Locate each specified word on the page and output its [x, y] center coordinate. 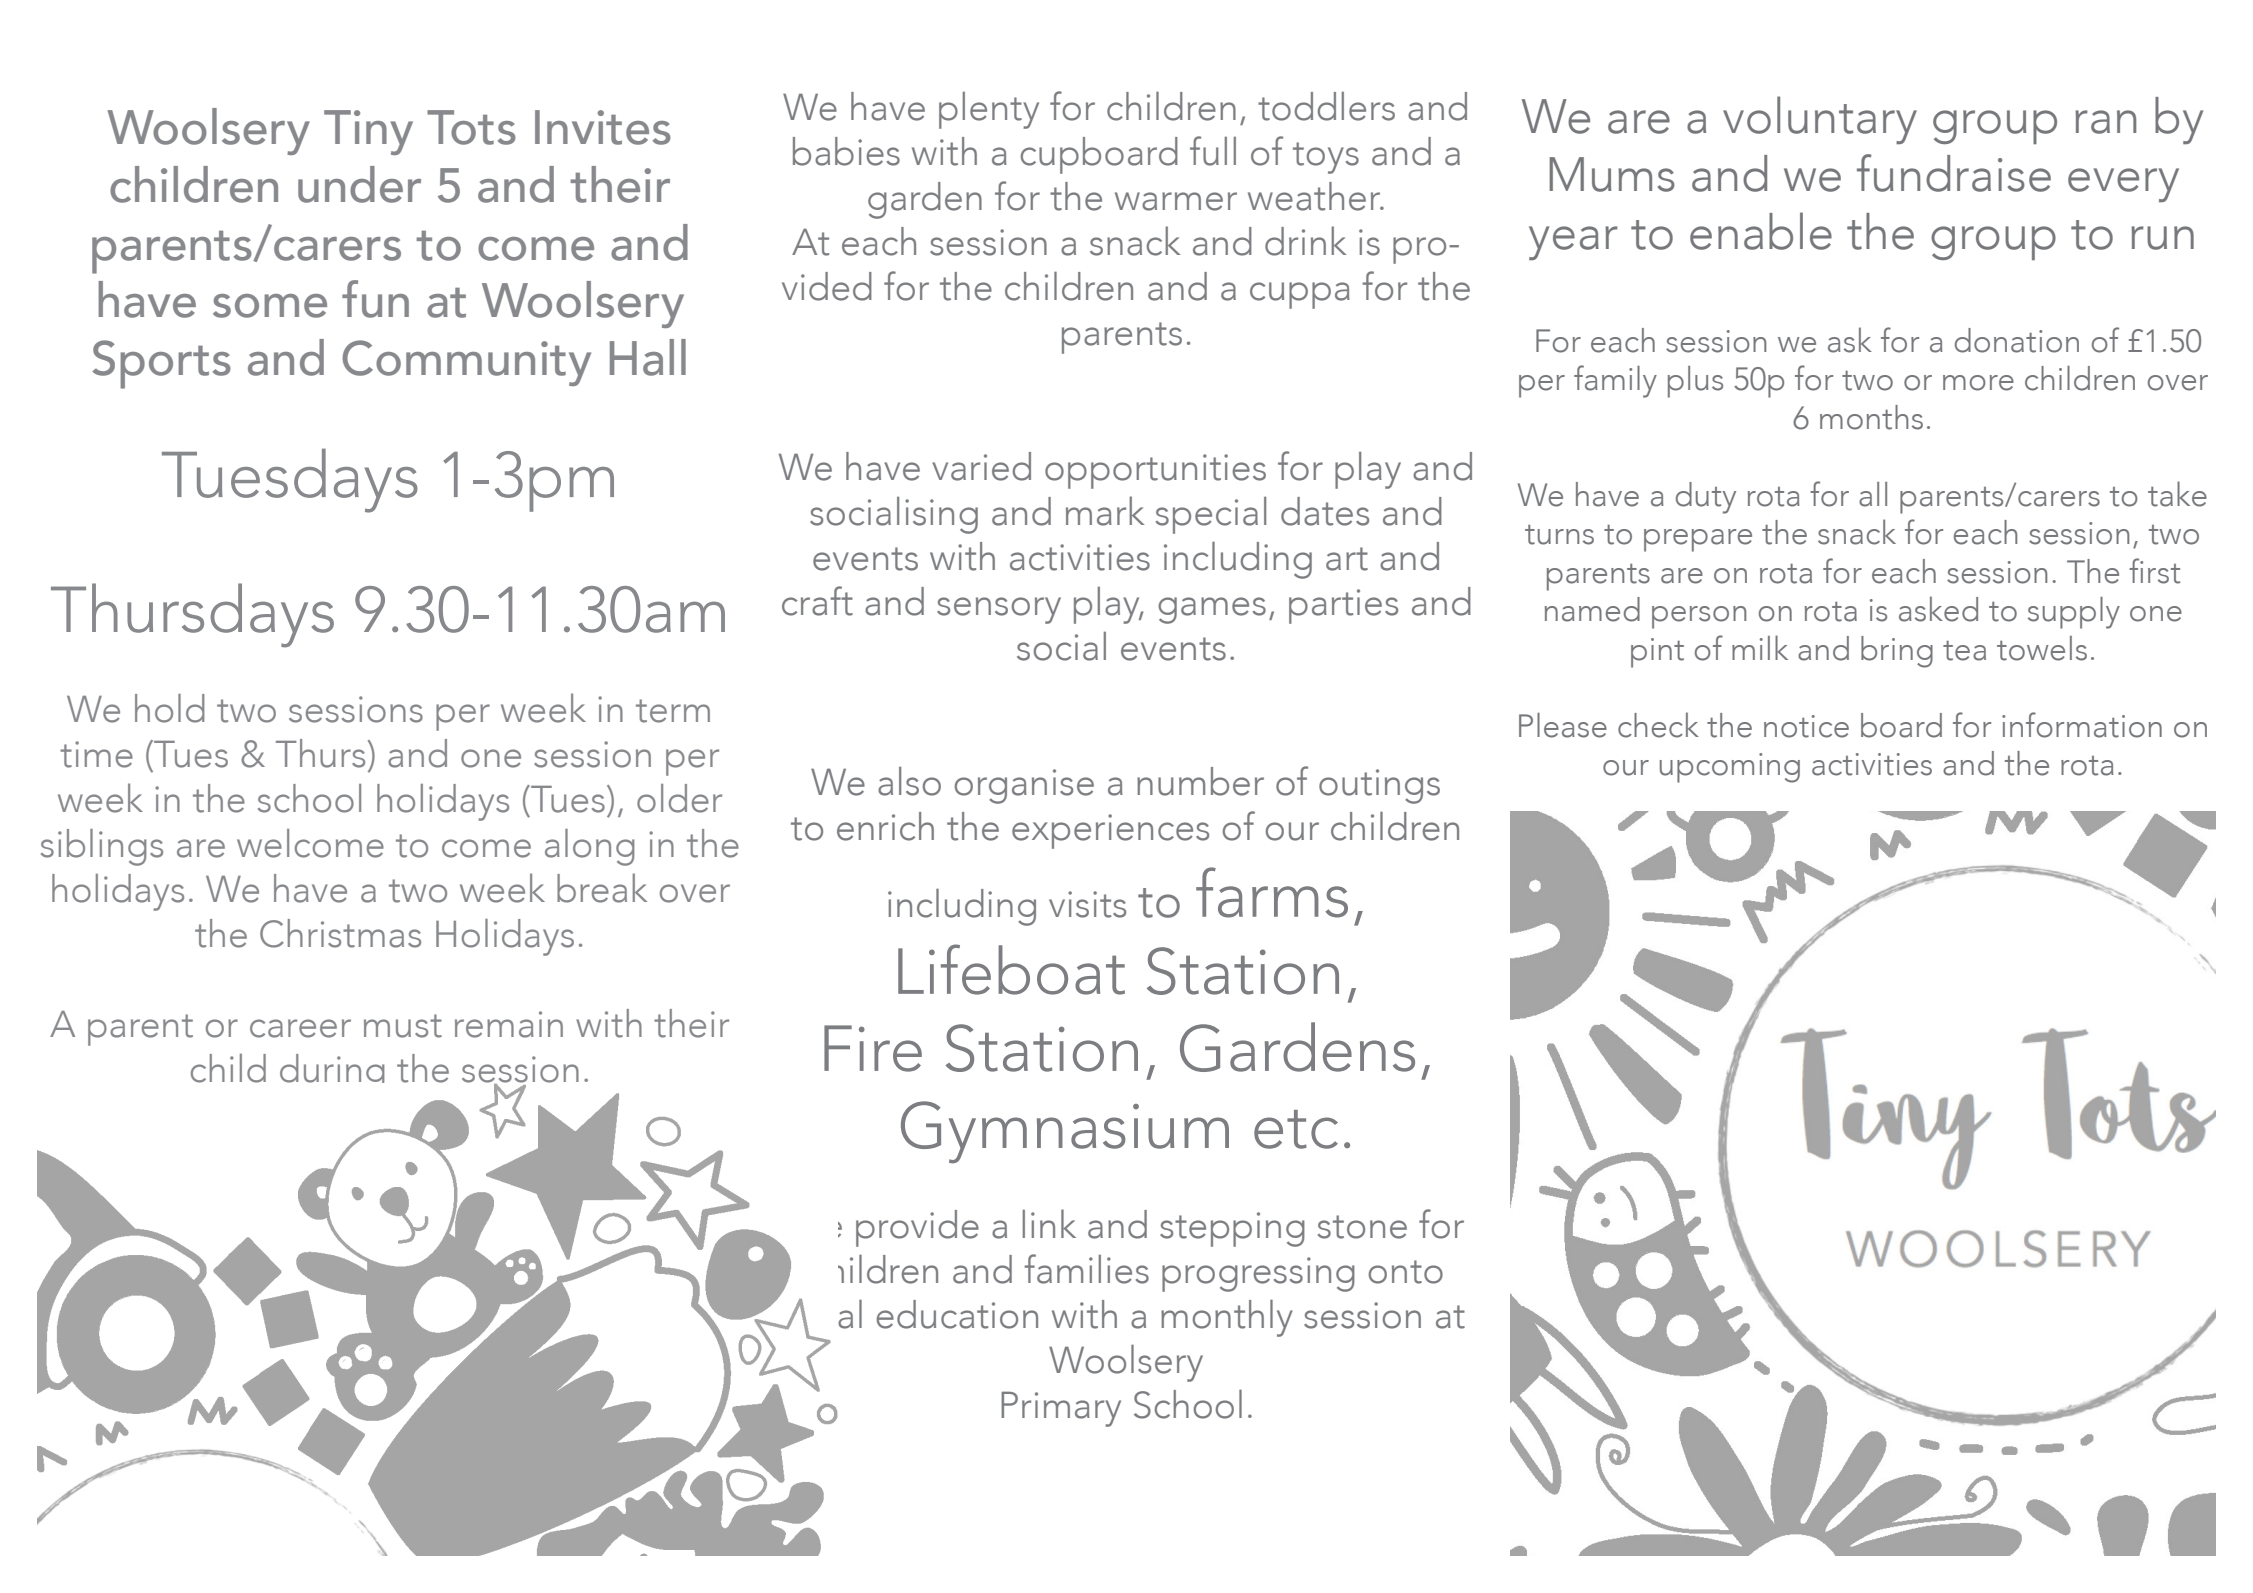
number [1200, 781]
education [957, 1314]
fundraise [1954, 173]
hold [170, 708]
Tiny [368, 132]
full [1213, 151]
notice [1806, 726]
